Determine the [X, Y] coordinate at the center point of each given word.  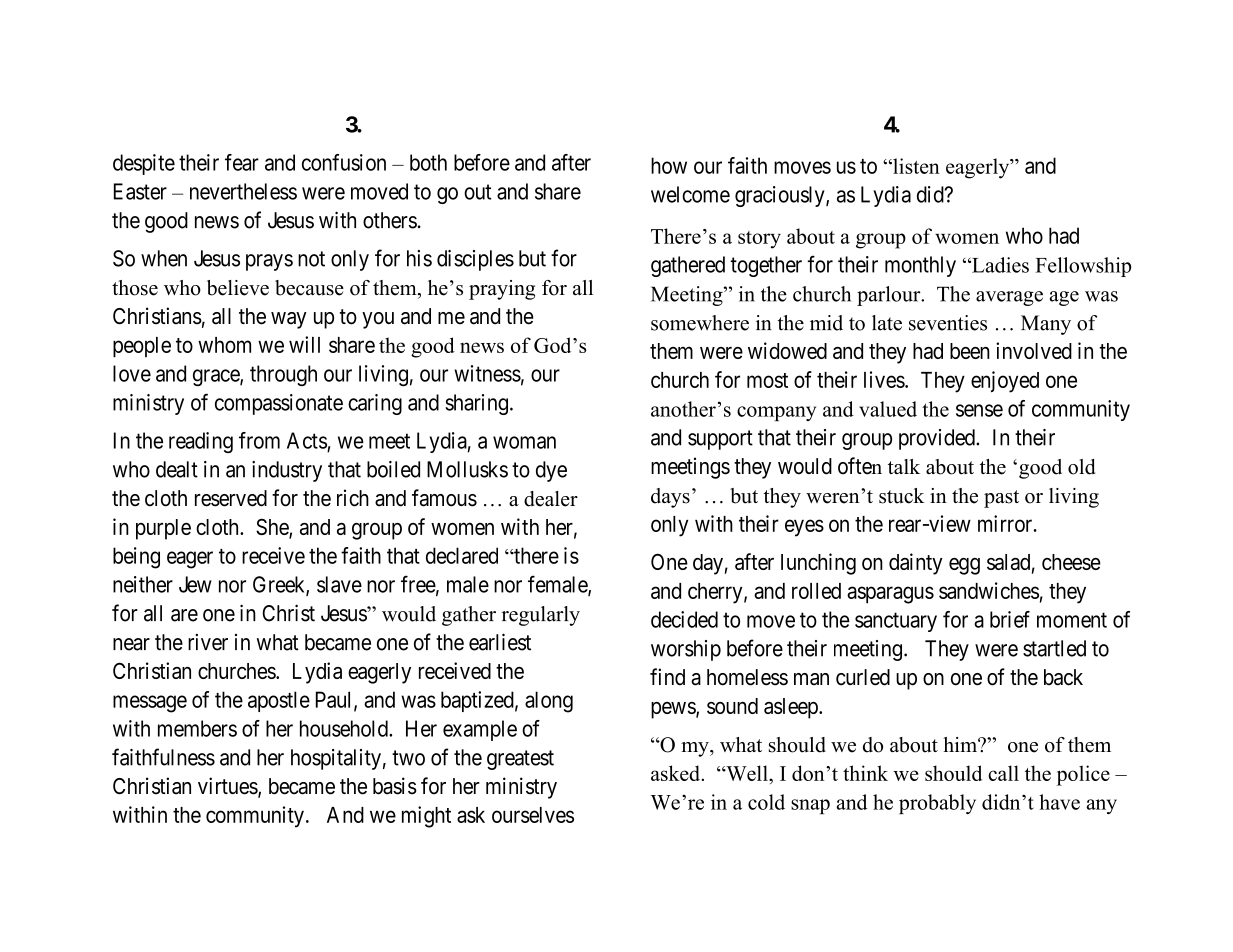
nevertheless [243, 191]
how [669, 165]
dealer [551, 499]
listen [915, 166]
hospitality [336, 759]
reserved [231, 498]
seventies [948, 323]
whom [224, 345]
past [1001, 499]
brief [1010, 619]
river [208, 642]
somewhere [700, 323]
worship [686, 650]
